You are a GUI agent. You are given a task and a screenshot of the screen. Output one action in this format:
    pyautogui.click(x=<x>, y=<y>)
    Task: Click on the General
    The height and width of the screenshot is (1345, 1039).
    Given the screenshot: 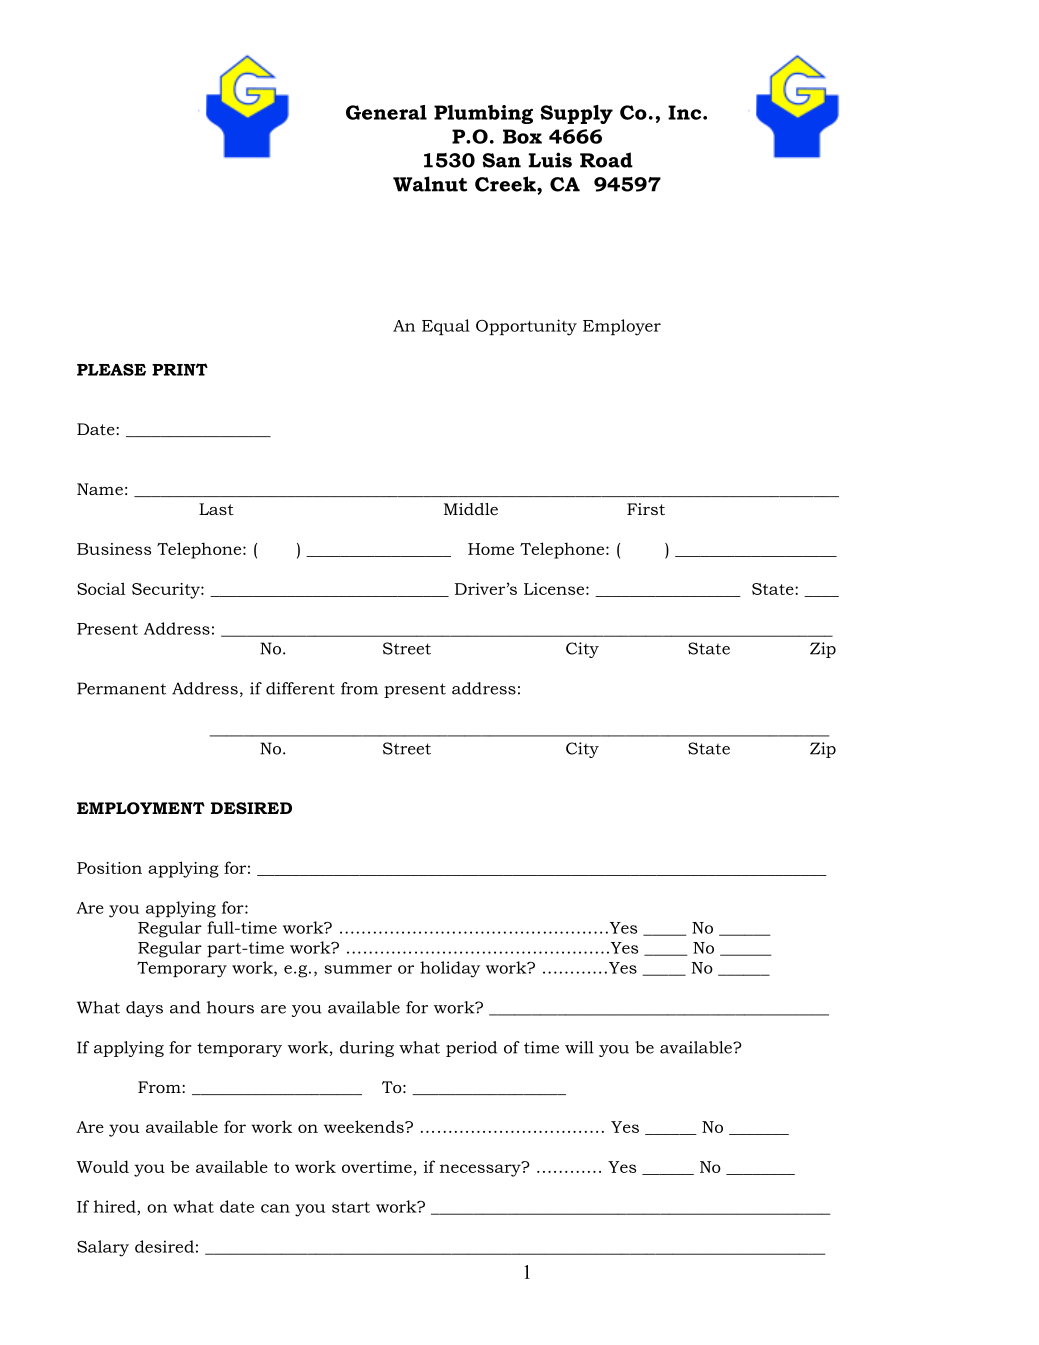 What is the action you would take?
    pyautogui.click(x=386, y=112)
